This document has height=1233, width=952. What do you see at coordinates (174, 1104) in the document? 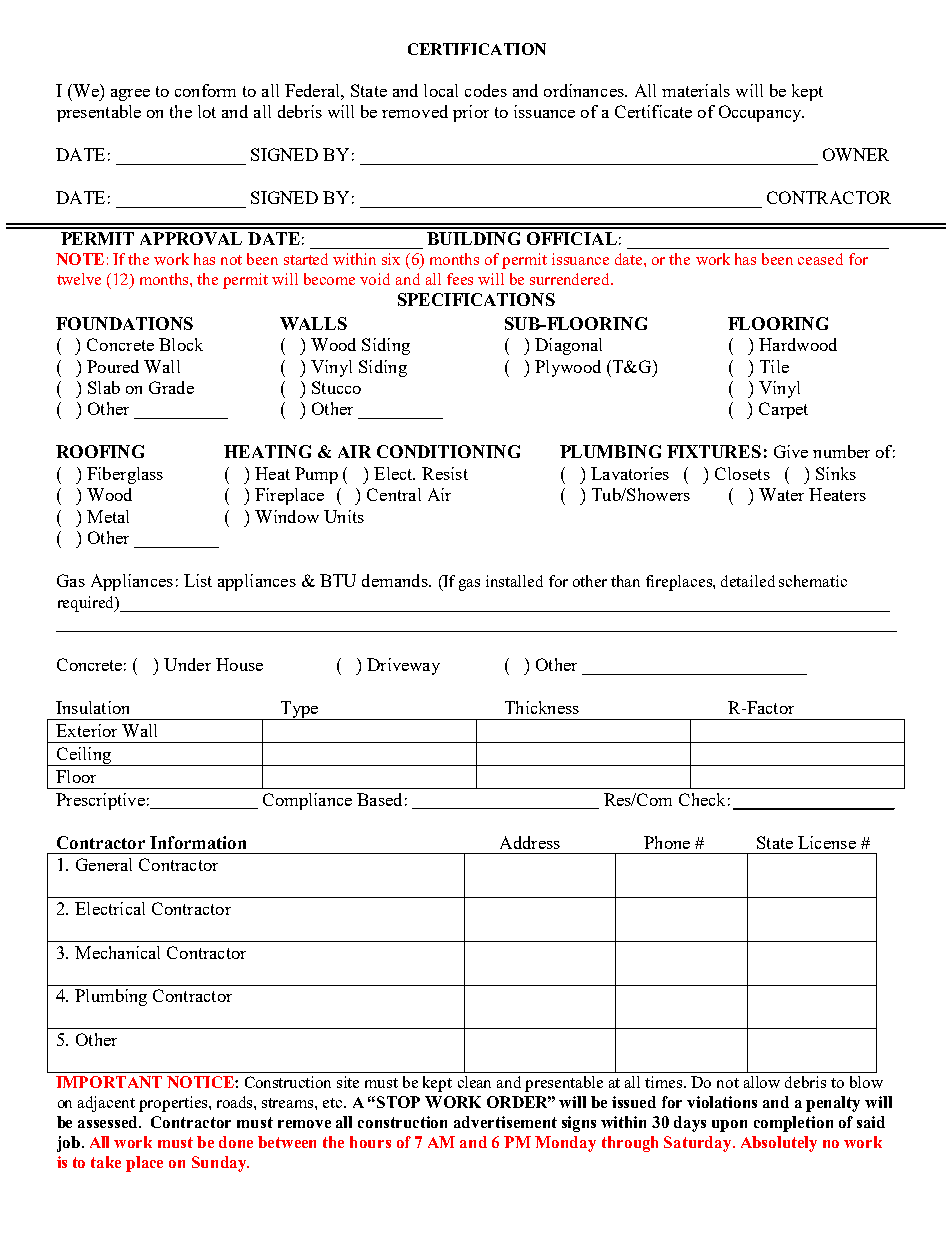
I see `properties` at bounding box center [174, 1104].
